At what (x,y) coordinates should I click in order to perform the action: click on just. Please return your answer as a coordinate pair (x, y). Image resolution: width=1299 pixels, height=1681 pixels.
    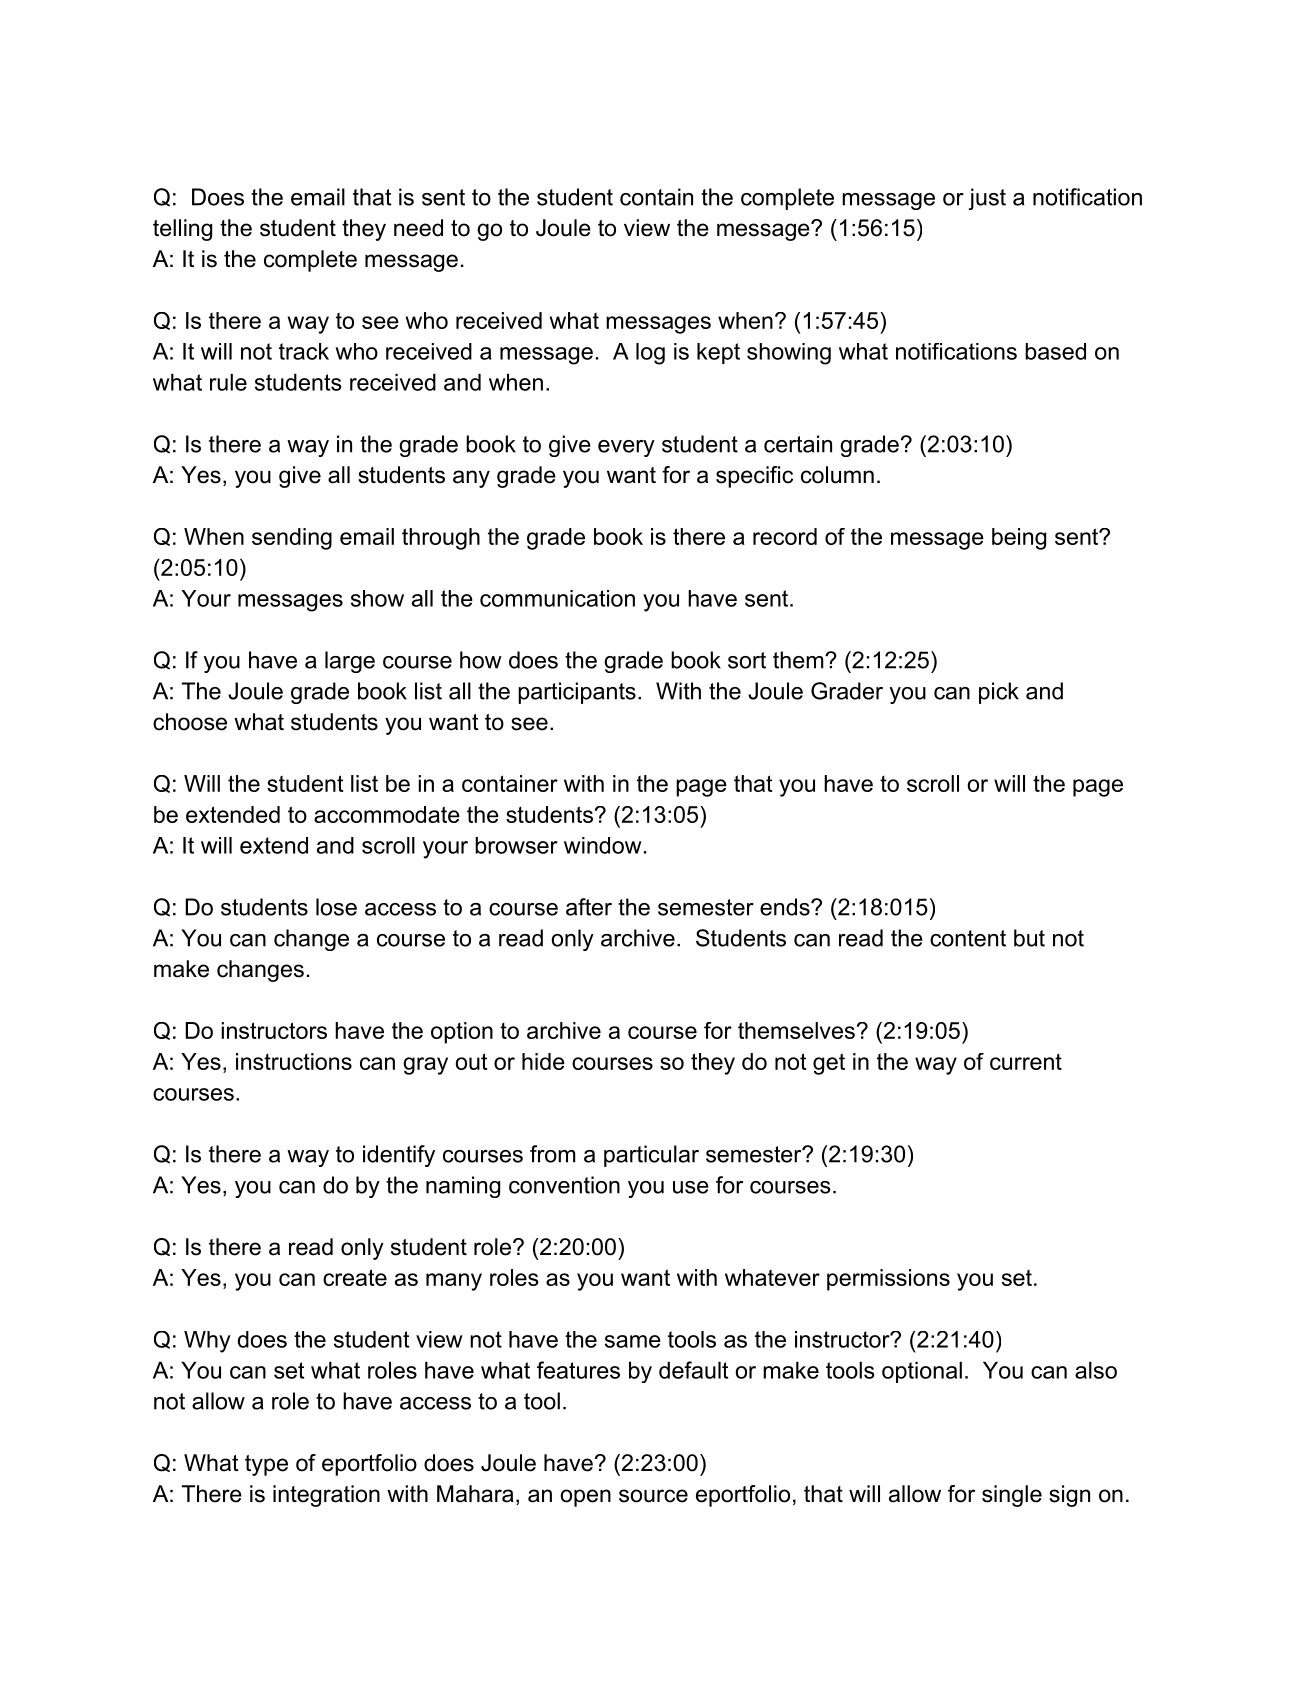
    Looking at the image, I should click on (987, 199).
